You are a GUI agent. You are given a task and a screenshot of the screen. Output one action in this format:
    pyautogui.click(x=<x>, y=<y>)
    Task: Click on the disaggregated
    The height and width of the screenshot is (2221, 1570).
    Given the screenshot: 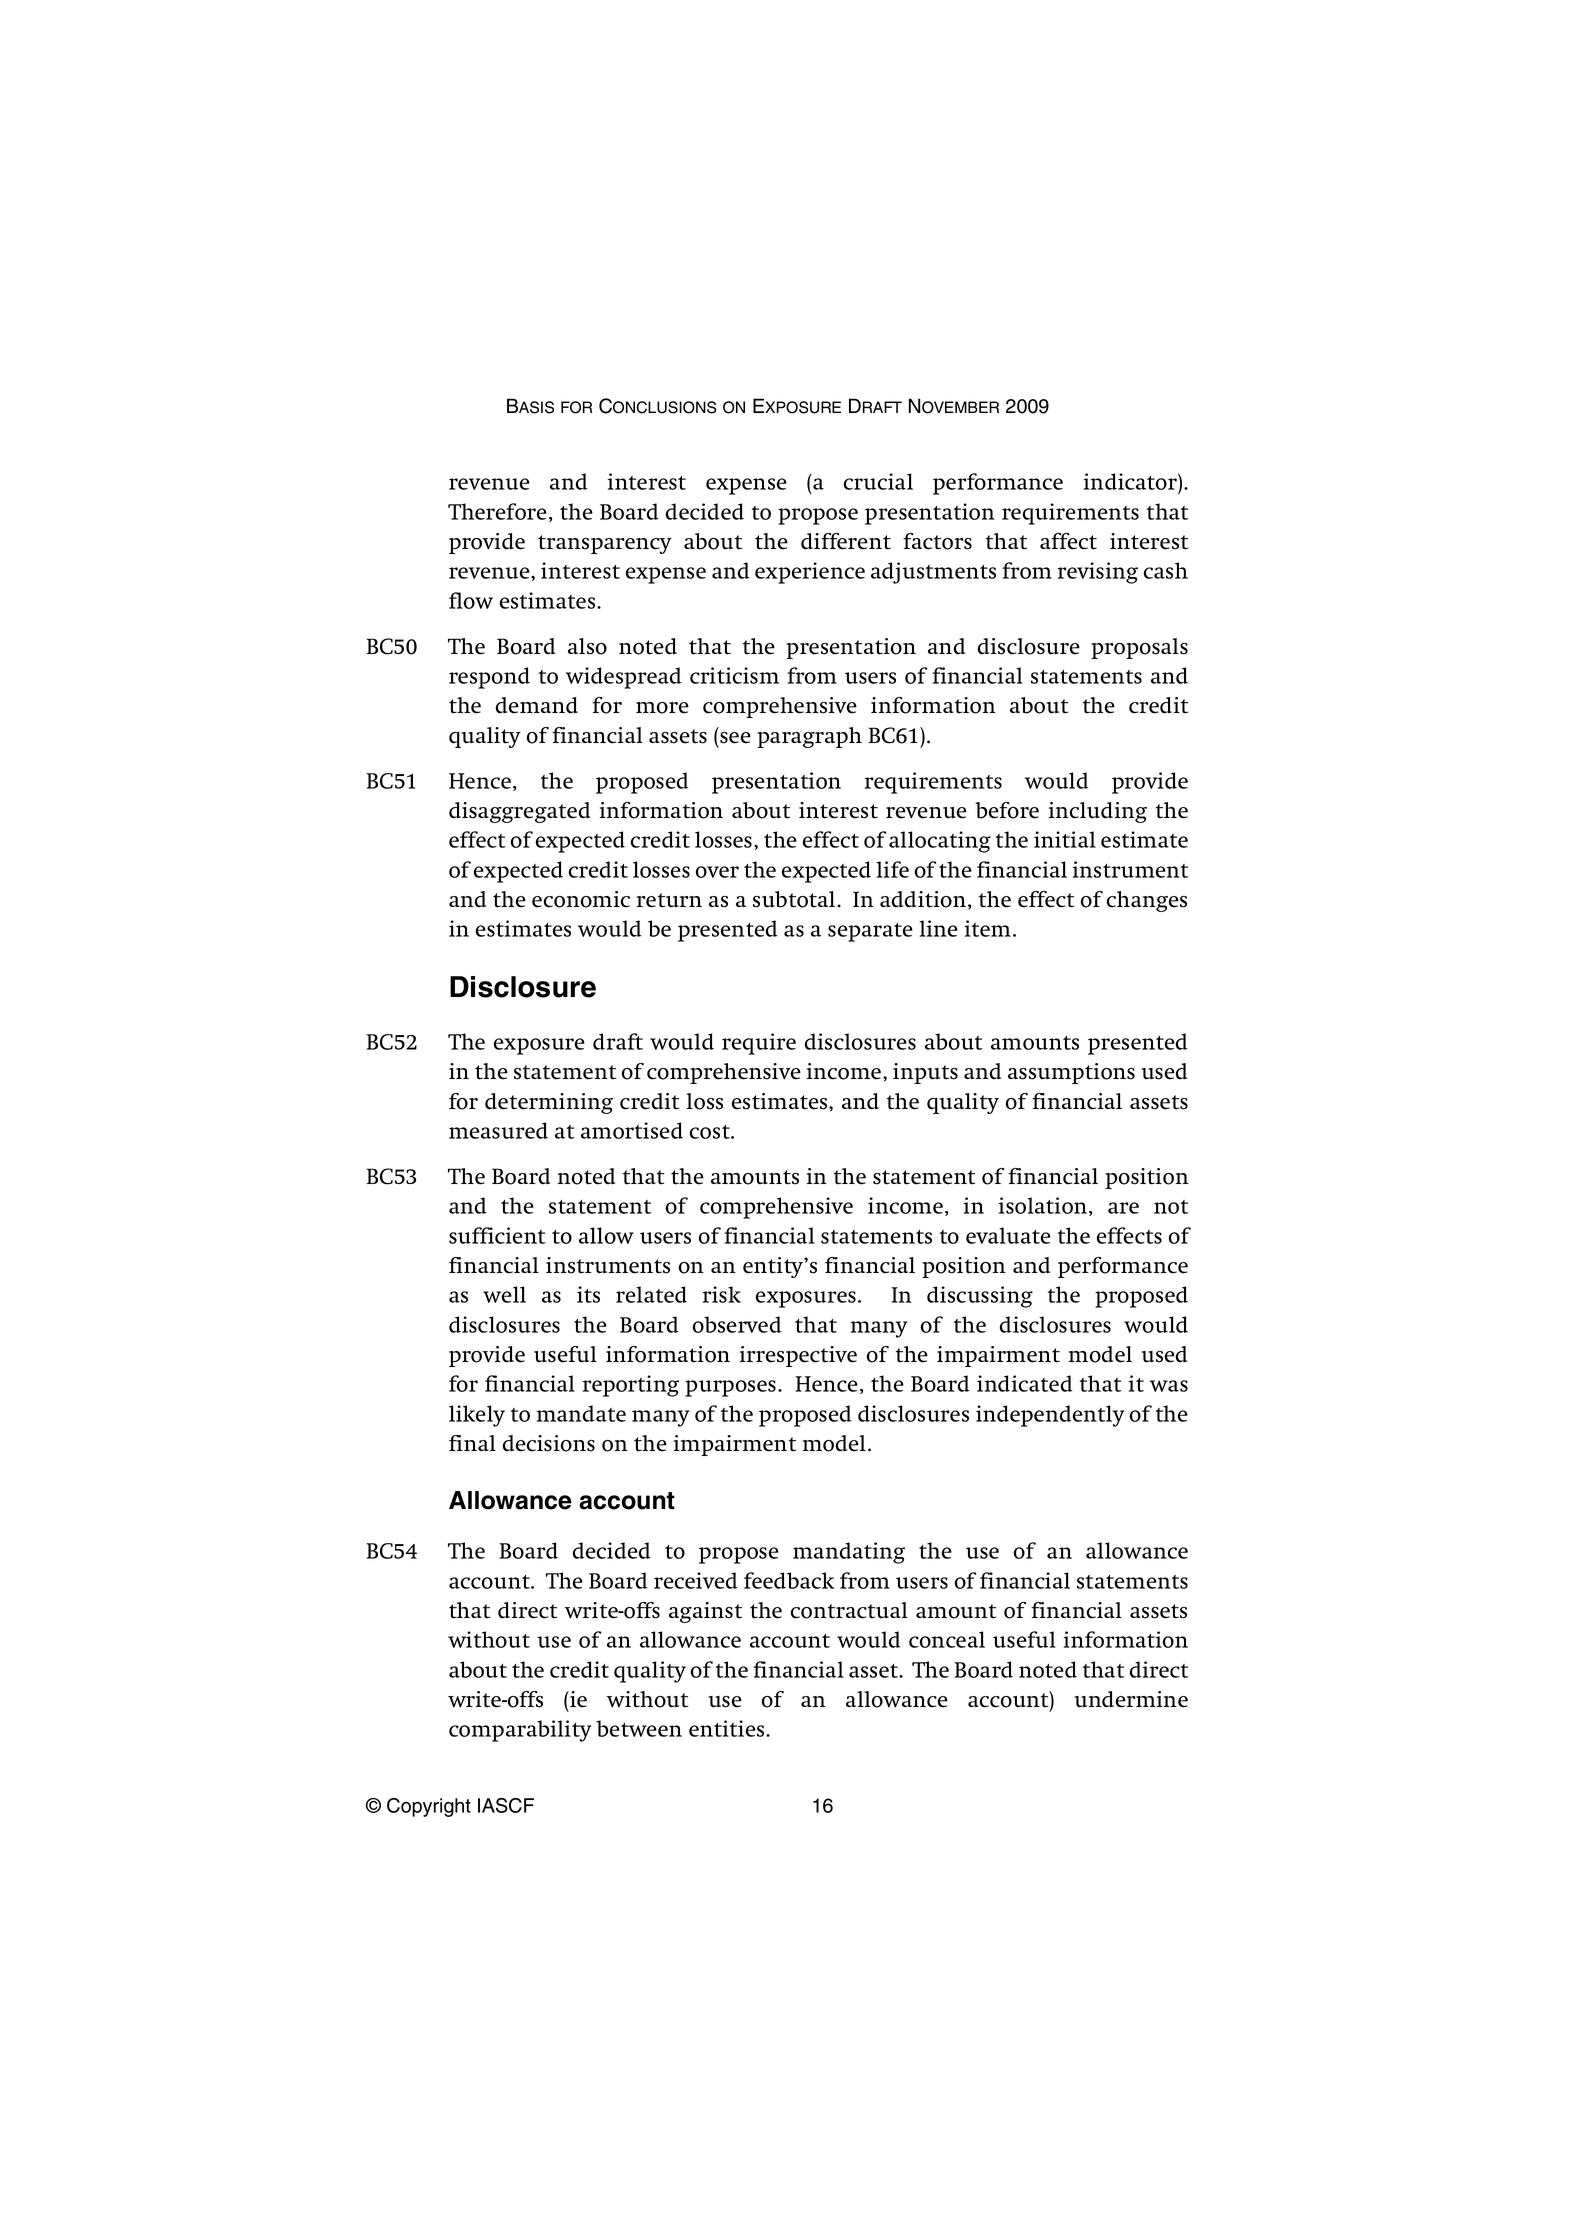 What is the action you would take?
    pyautogui.click(x=519, y=812)
